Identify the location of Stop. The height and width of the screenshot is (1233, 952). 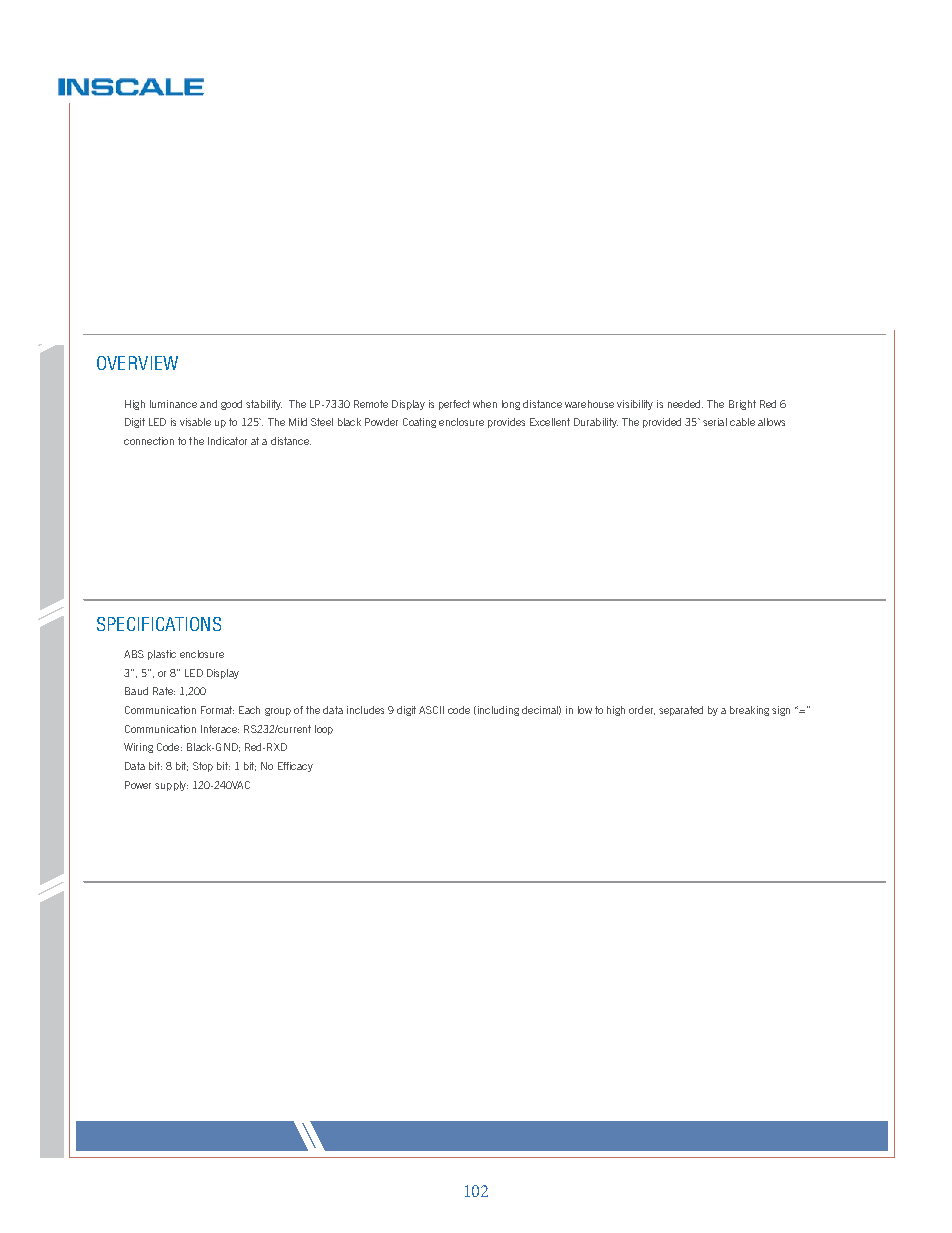
(203, 767).
